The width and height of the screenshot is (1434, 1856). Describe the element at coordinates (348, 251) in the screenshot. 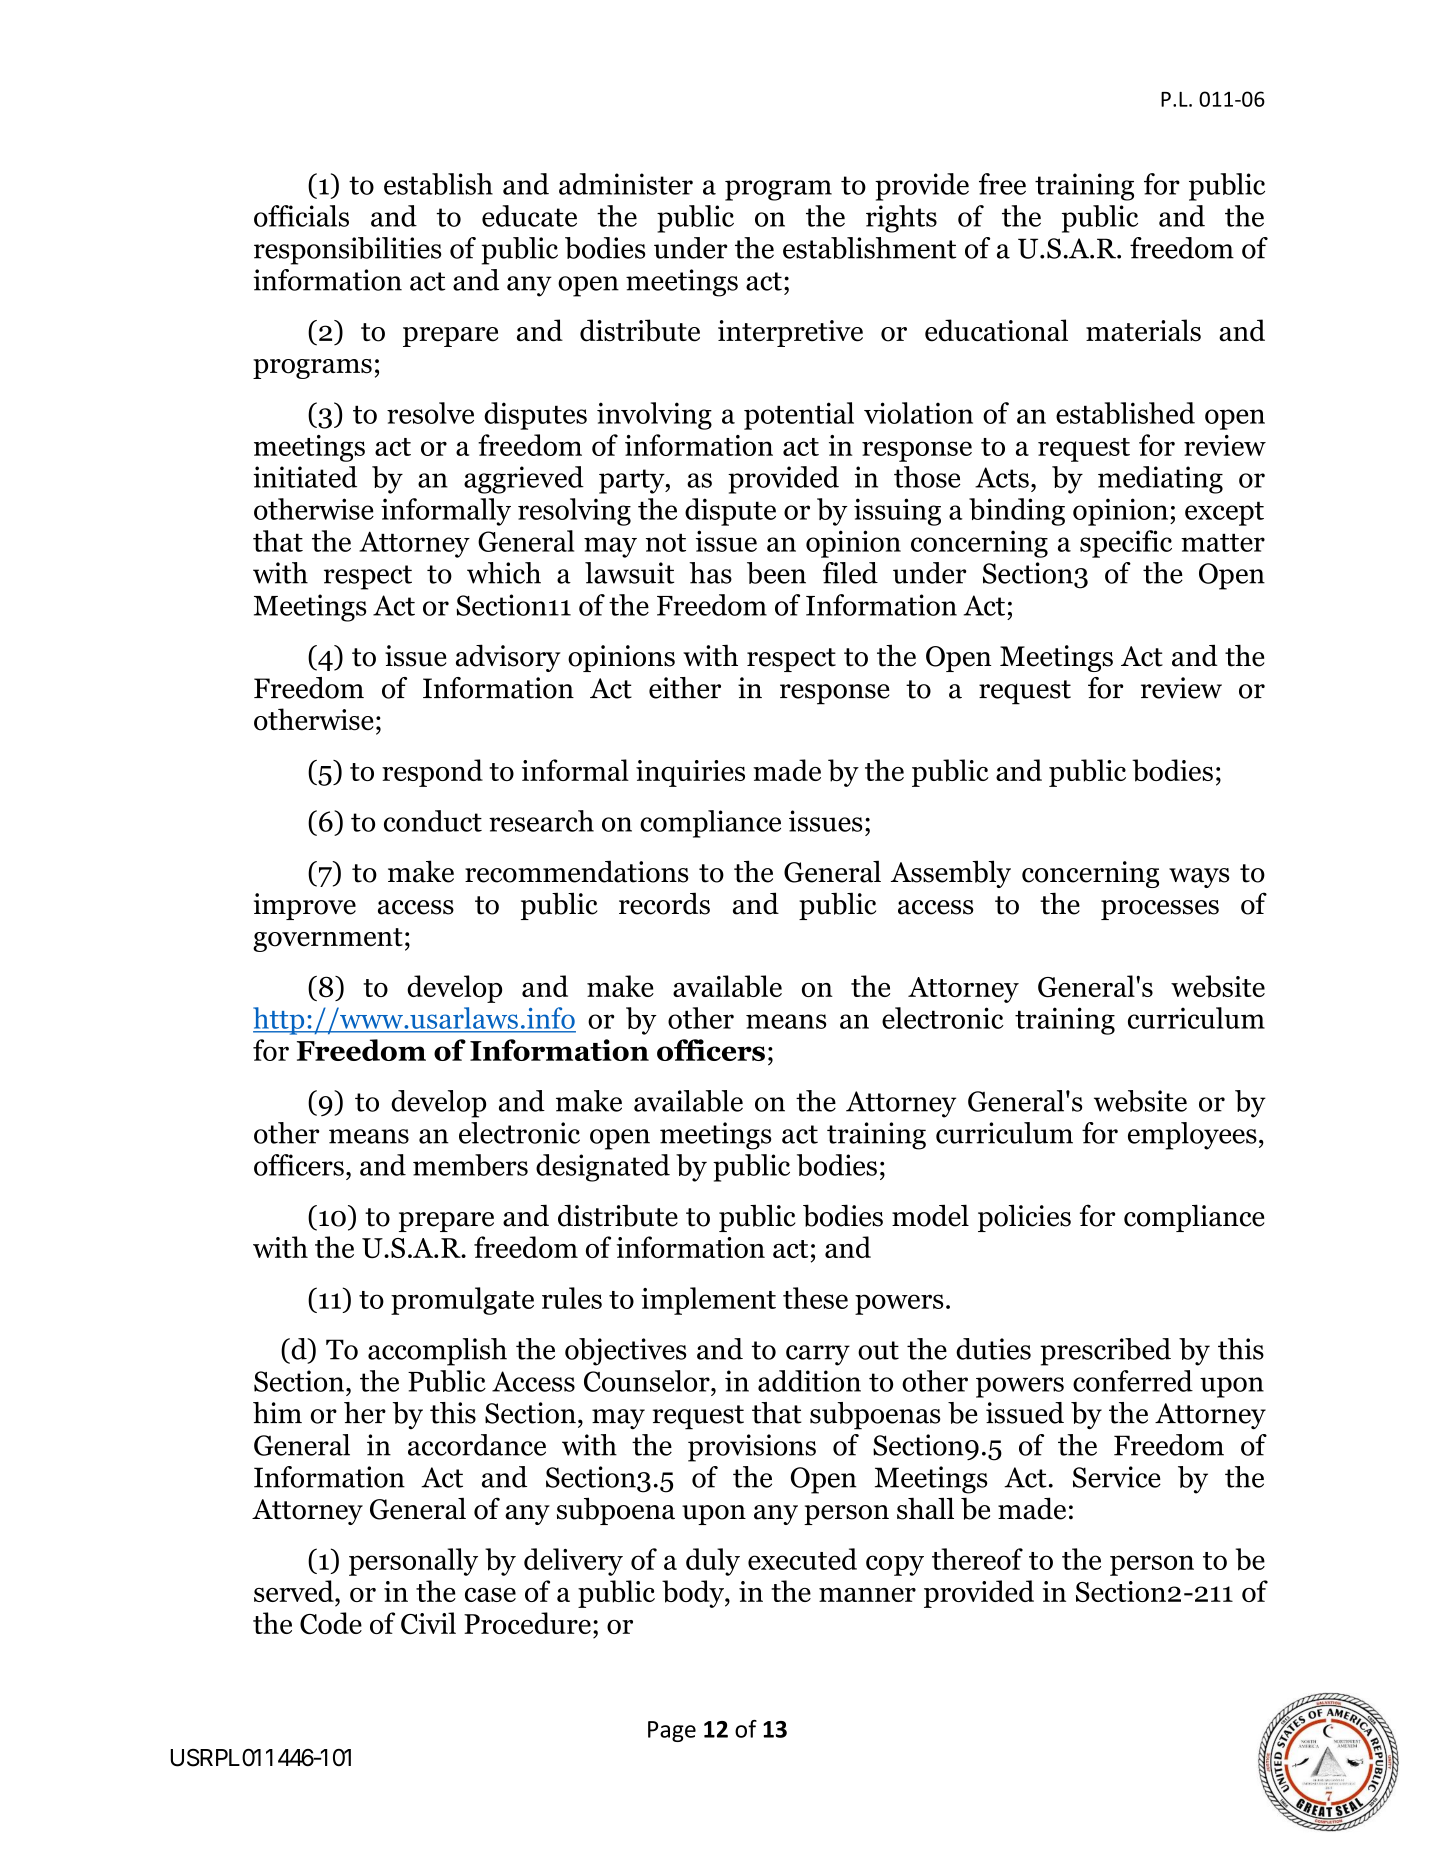

I see `responsibilities` at that location.
